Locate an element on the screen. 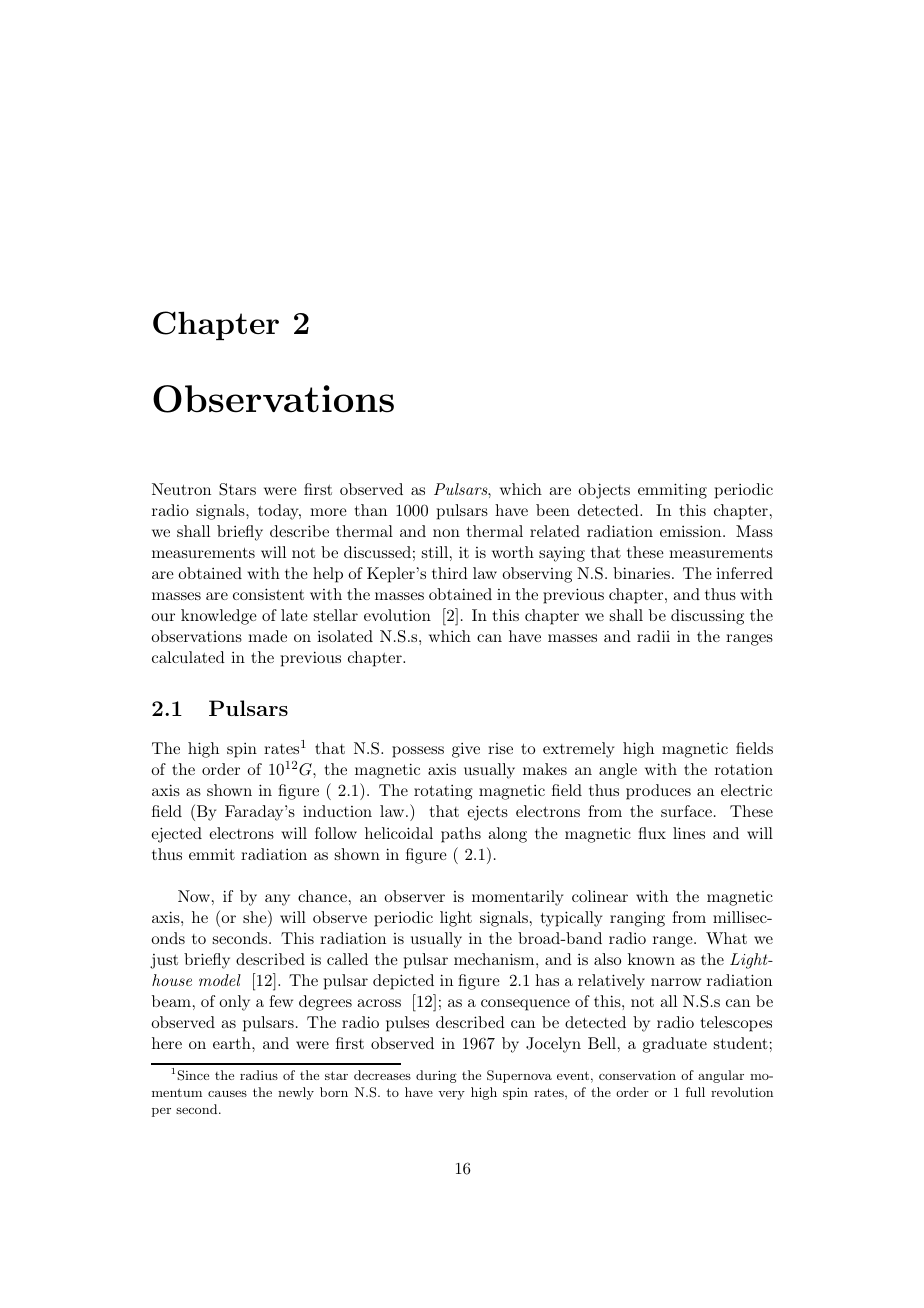 The image size is (924, 1308). emission is located at coordinates (692, 531).
